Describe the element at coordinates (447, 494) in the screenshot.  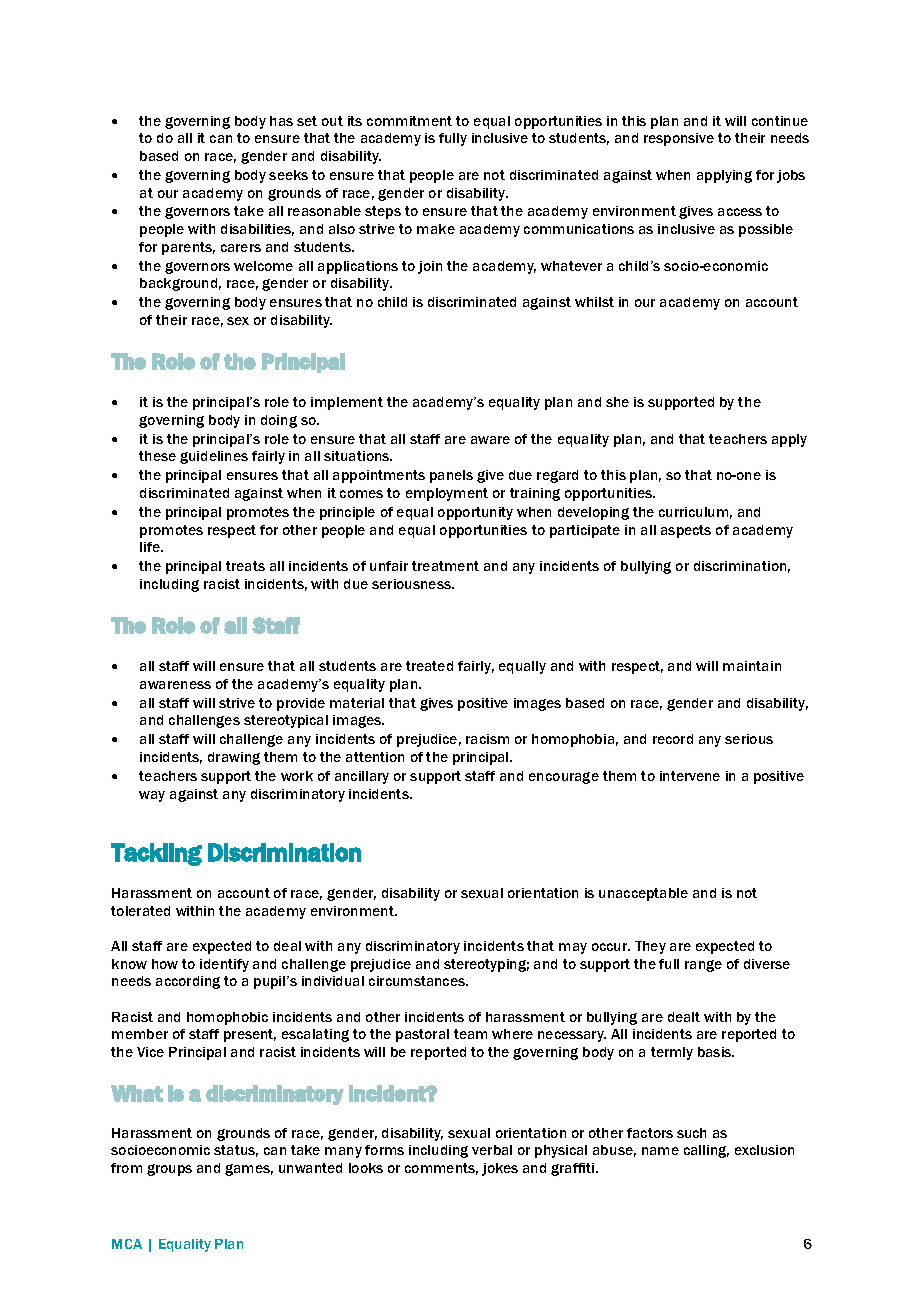
I see `employment` at that location.
